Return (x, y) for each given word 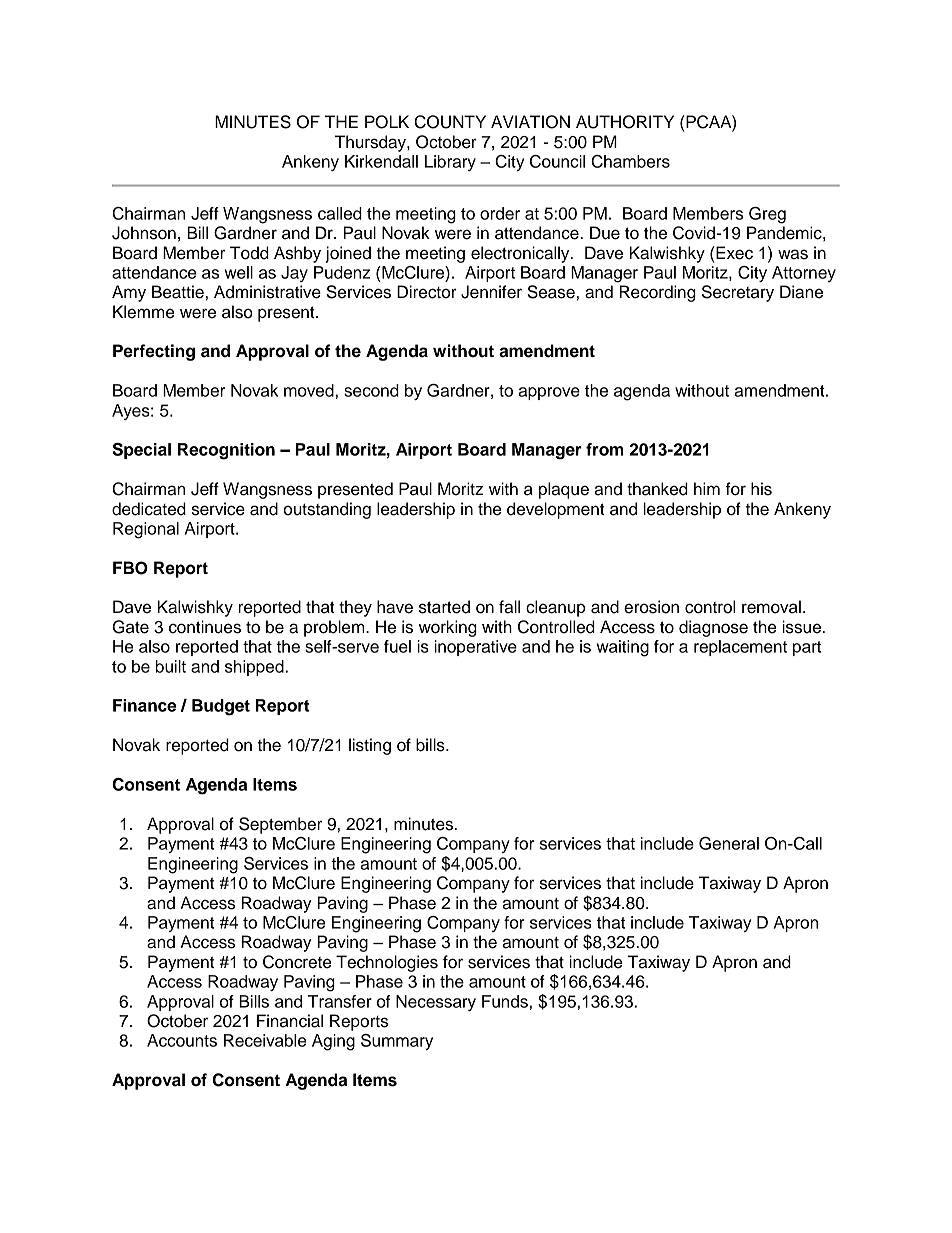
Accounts (182, 1040)
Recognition (226, 451)
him (707, 488)
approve (549, 393)
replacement (740, 648)
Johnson (144, 233)
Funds (505, 1001)
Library (450, 163)
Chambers (630, 161)
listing (370, 746)
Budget (221, 707)
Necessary (436, 1003)
